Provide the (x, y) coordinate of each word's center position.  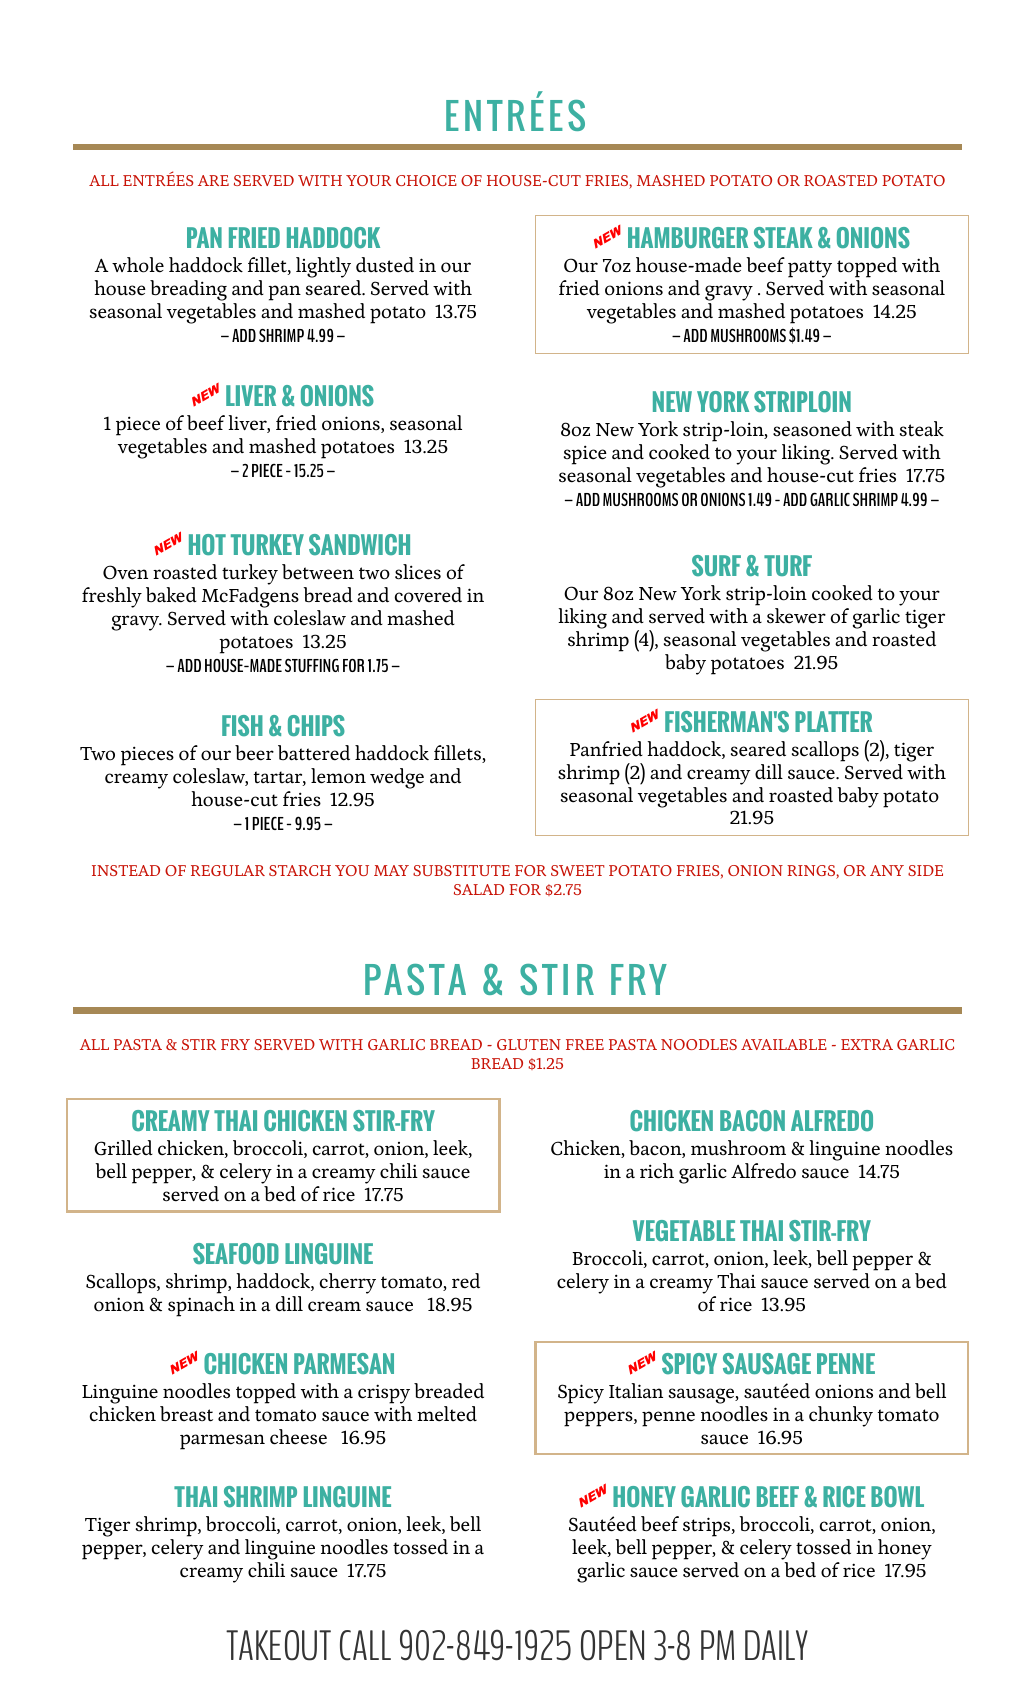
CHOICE (426, 180)
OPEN (612, 1645)
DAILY (776, 1645)
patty (810, 270)
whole (138, 265)
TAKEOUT (278, 1645)
